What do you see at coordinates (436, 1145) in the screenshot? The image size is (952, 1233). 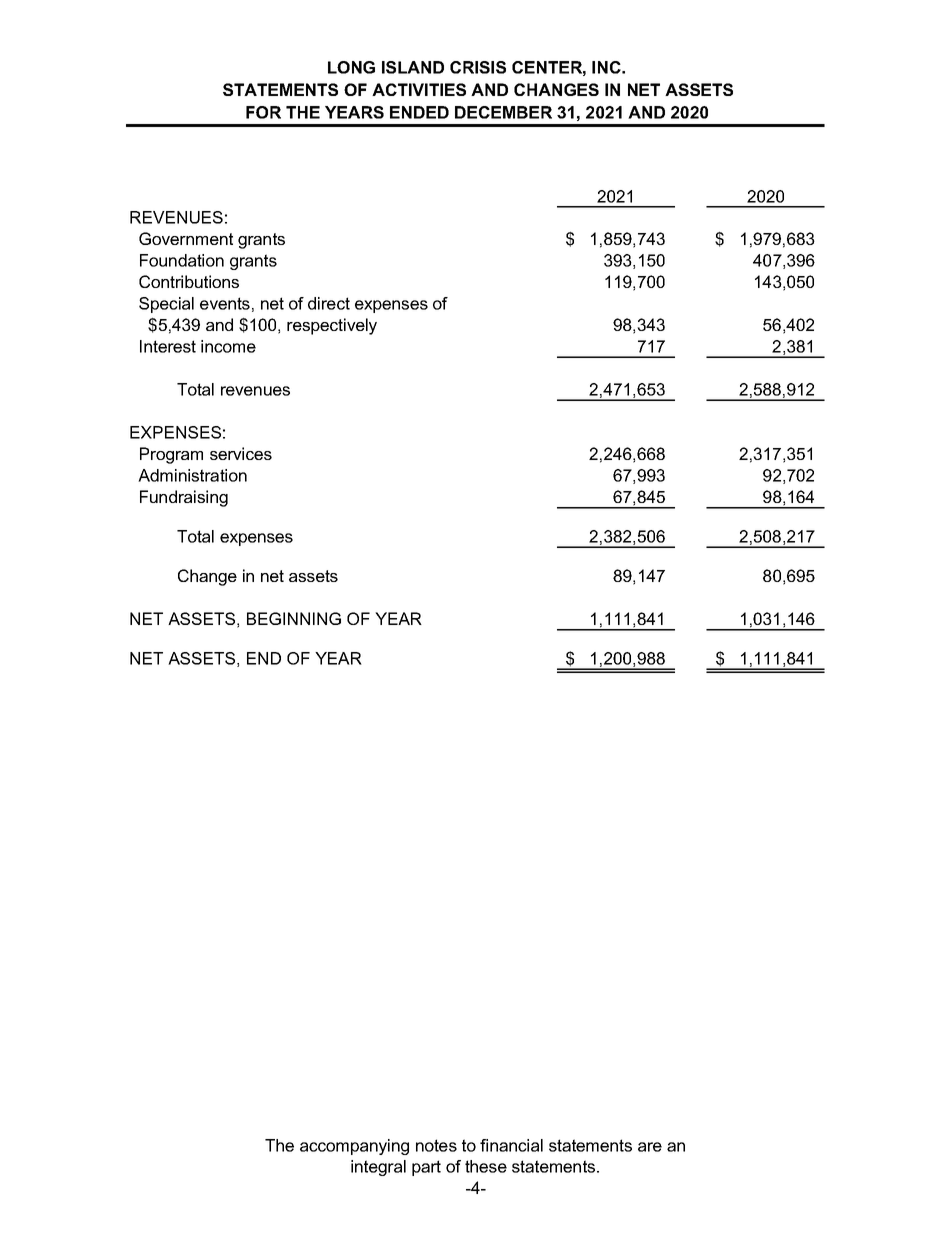 I see `notes` at bounding box center [436, 1145].
